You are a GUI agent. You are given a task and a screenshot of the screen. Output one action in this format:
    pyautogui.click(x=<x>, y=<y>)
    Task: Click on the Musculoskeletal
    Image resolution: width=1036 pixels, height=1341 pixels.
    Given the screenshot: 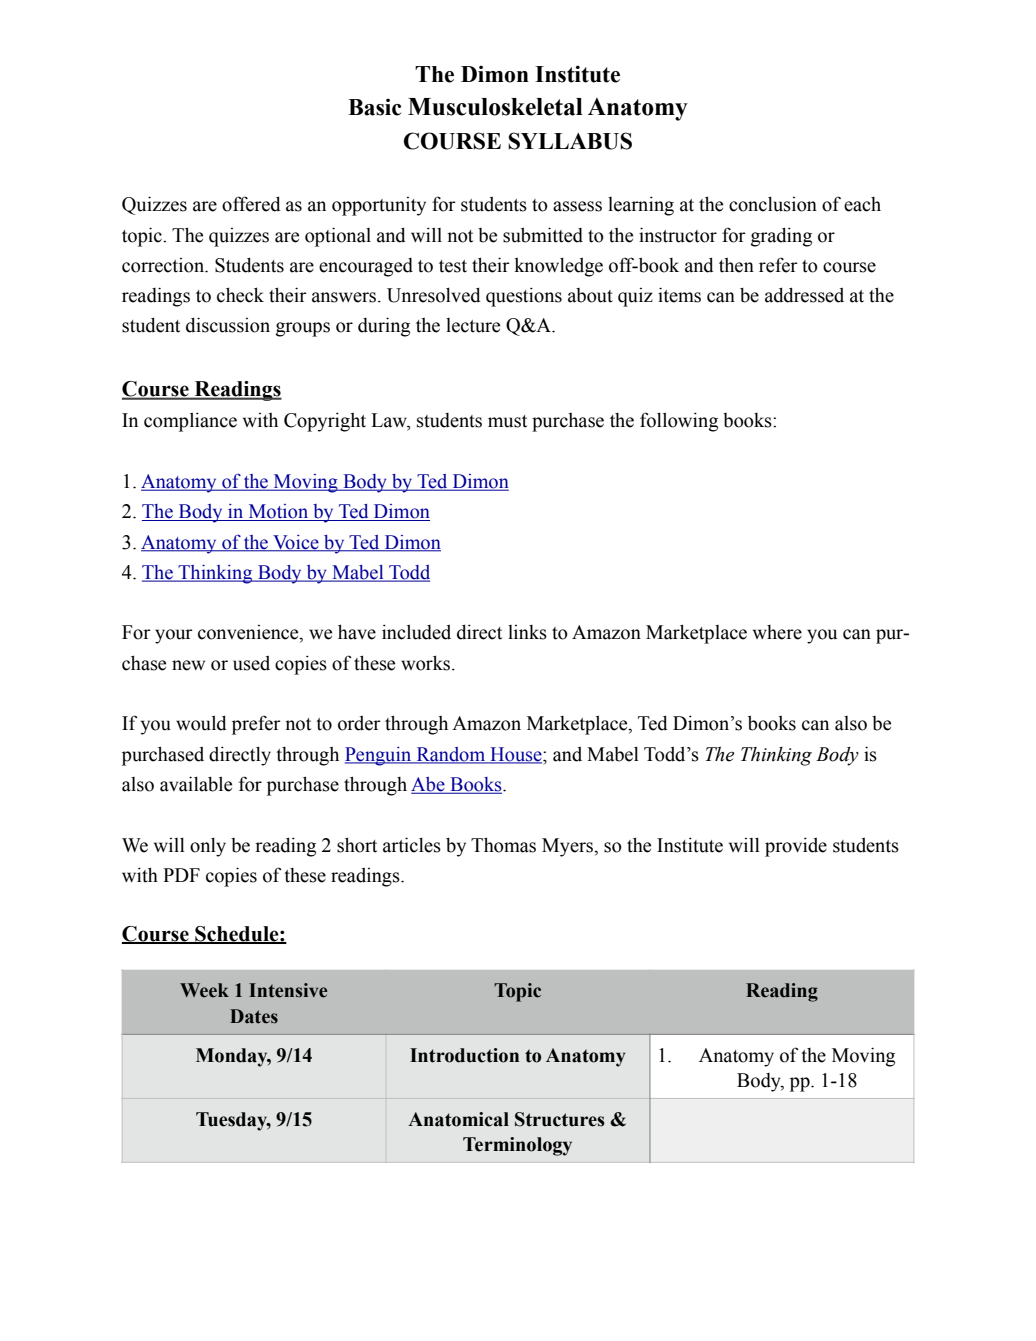 What is the action you would take?
    pyautogui.click(x=495, y=107)
